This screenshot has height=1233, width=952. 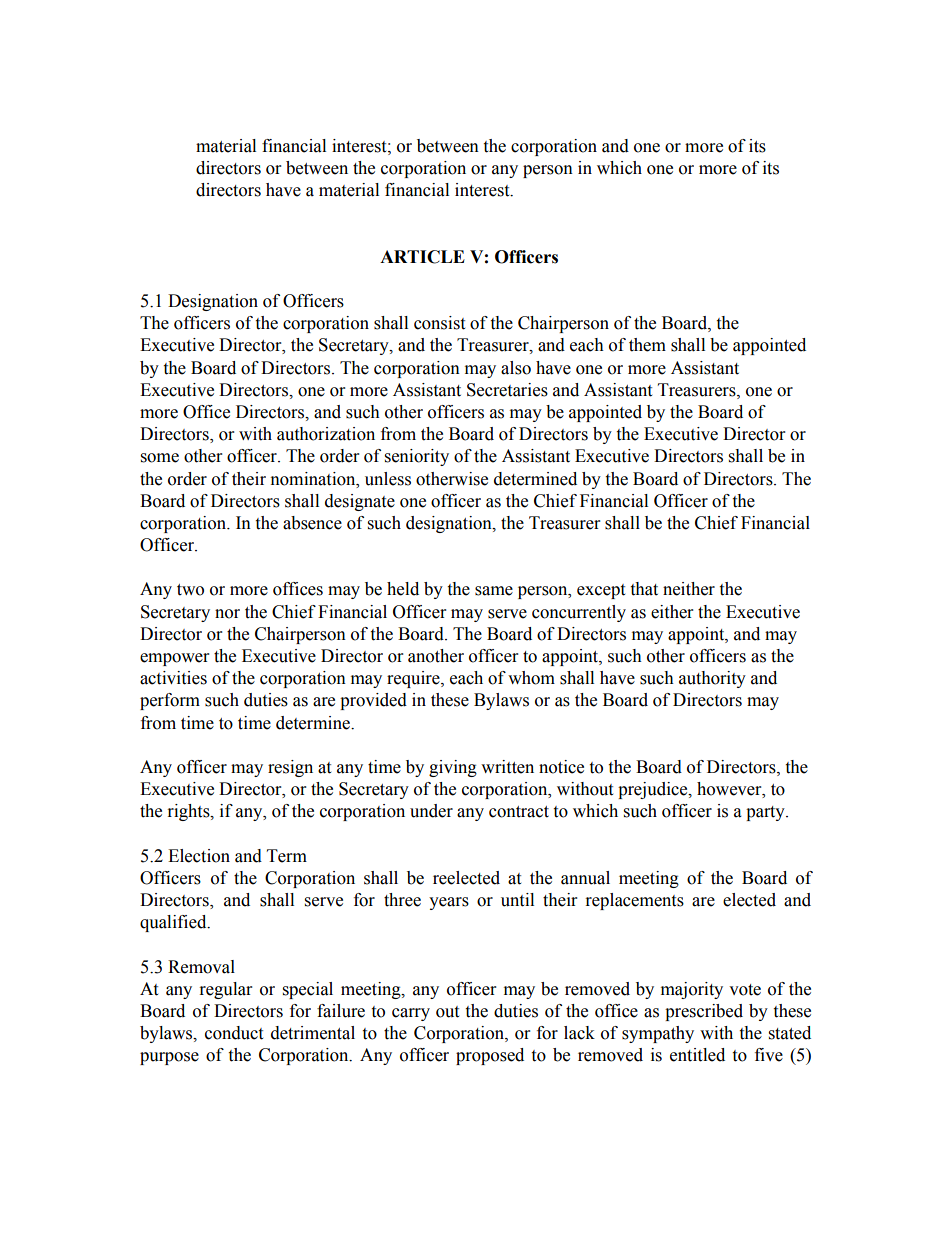 What do you see at coordinates (422, 257) in the screenshot?
I see `ARTICLE` at bounding box center [422, 257].
